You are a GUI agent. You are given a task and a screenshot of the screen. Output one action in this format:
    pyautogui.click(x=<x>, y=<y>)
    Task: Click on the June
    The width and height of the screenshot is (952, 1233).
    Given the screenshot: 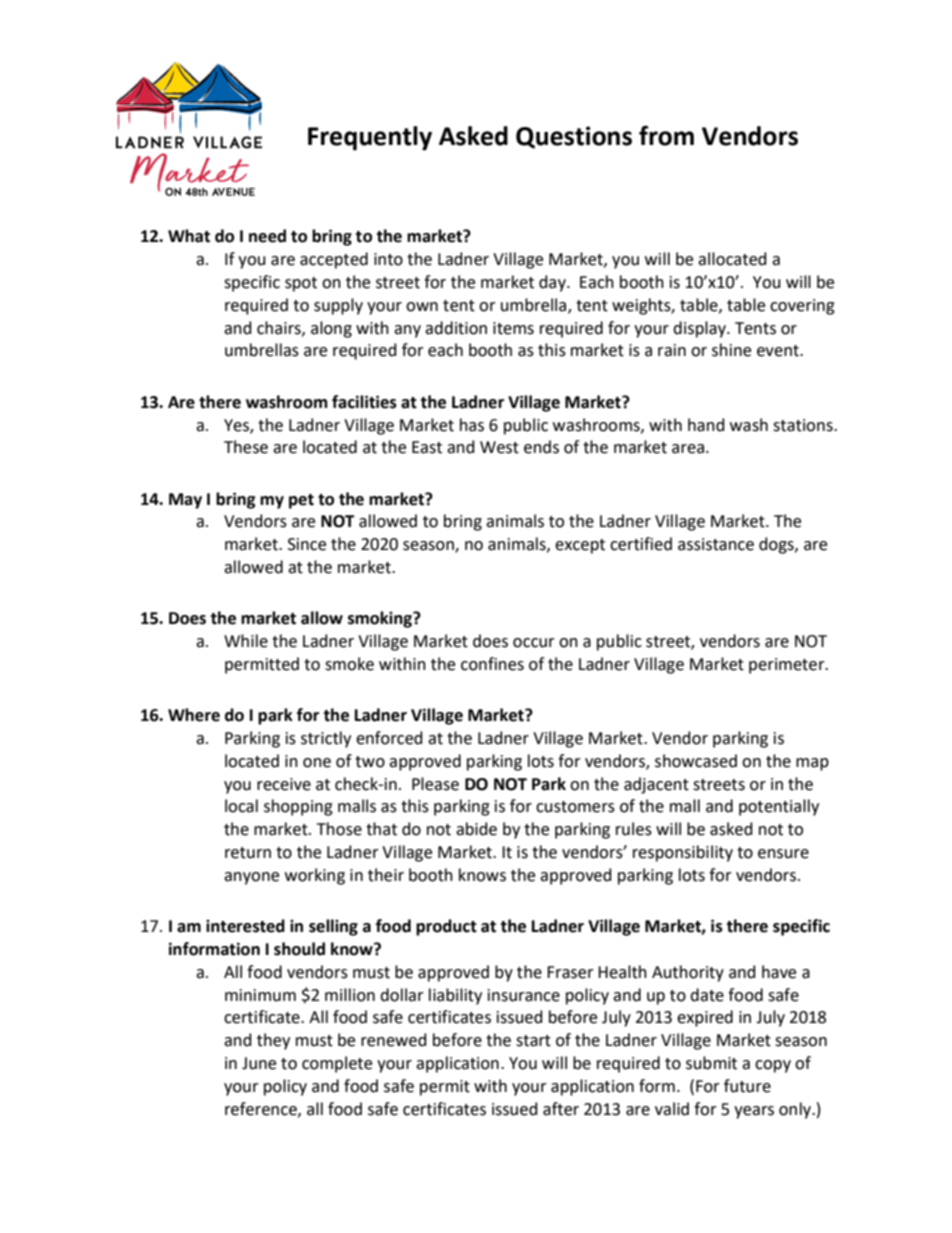 What is the action you would take?
    pyautogui.click(x=259, y=1063)
